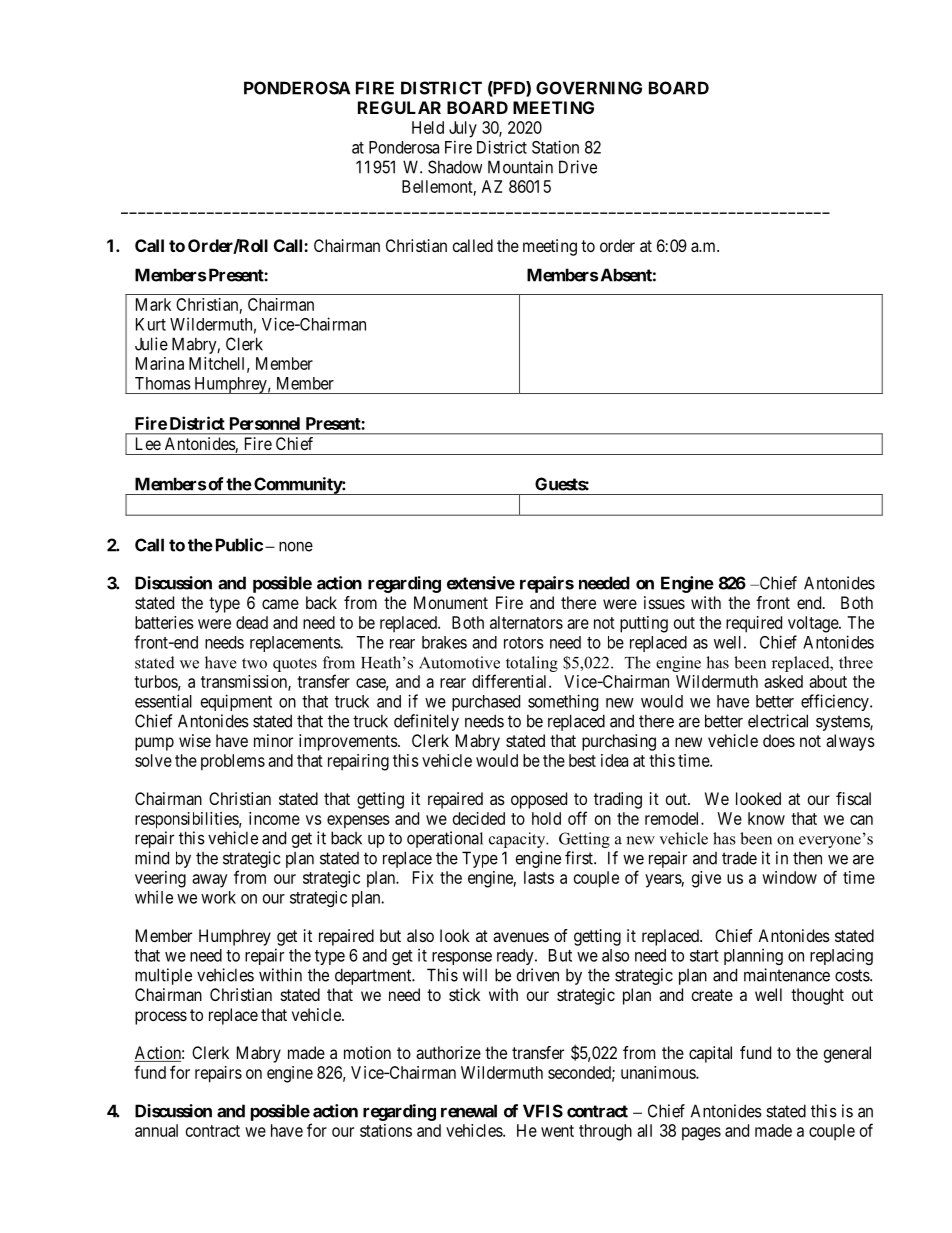 Image resolution: width=952 pixels, height=1233 pixels. What do you see at coordinates (754, 624) in the screenshot?
I see `required` at bounding box center [754, 624].
